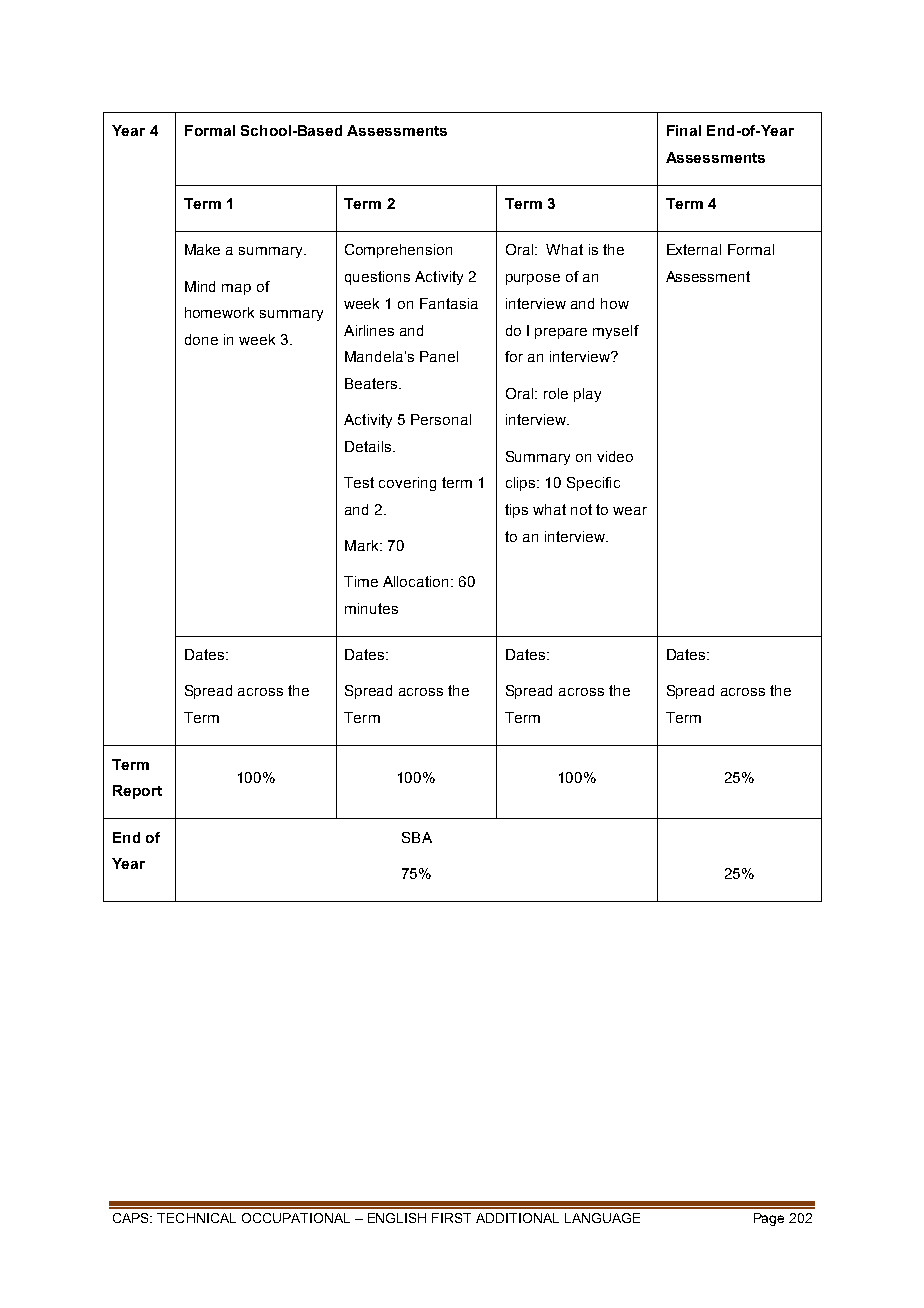 The width and height of the image is (924, 1308). Describe the element at coordinates (451, 1218) in the image. I see `FIRST` at that location.
